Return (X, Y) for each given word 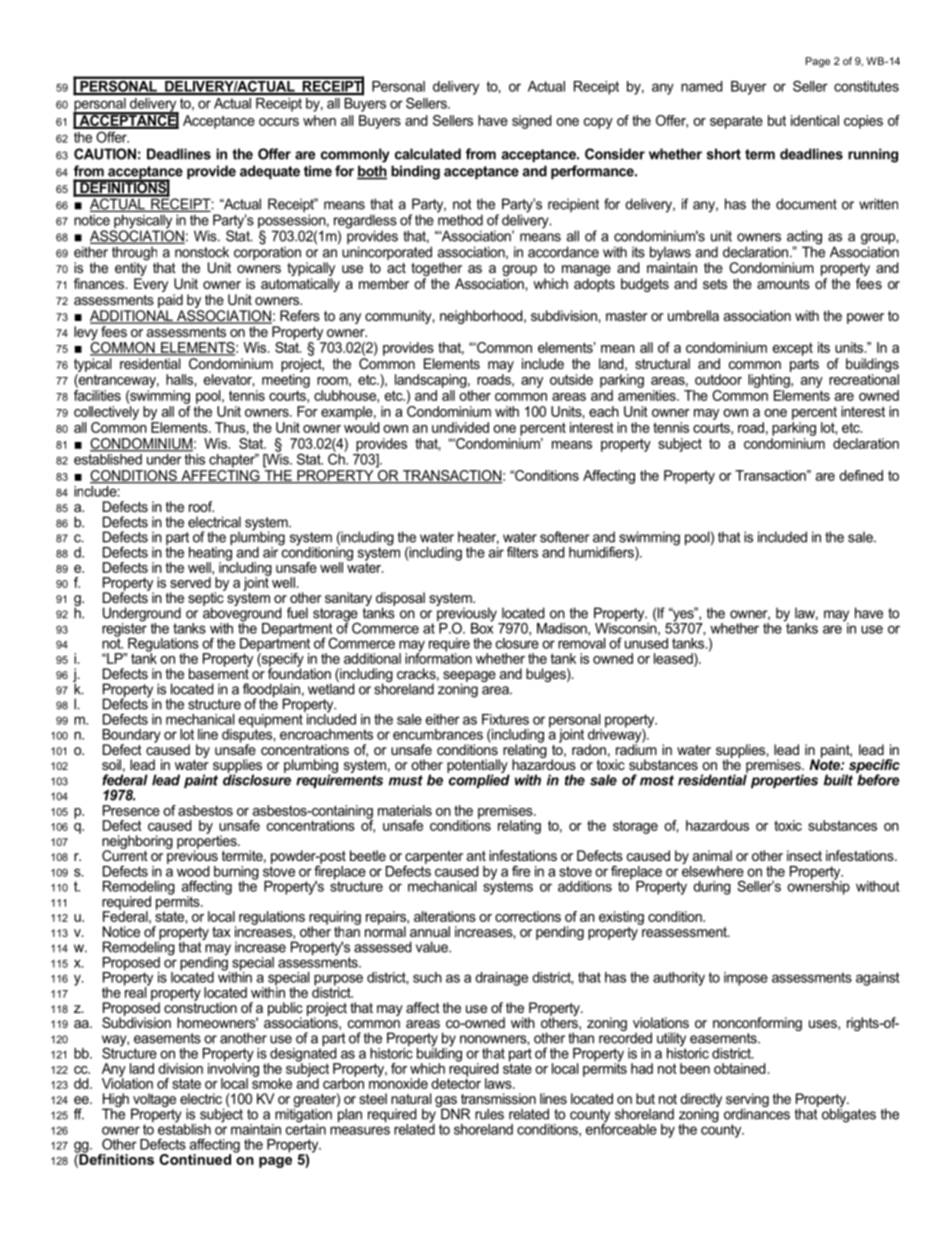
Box (482, 627)
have (493, 120)
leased (674, 658)
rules (489, 1114)
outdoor (718, 379)
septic (206, 599)
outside (571, 379)
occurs (279, 122)
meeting (286, 381)
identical (815, 120)
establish (184, 1128)
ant (476, 856)
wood (193, 871)
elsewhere (713, 870)
